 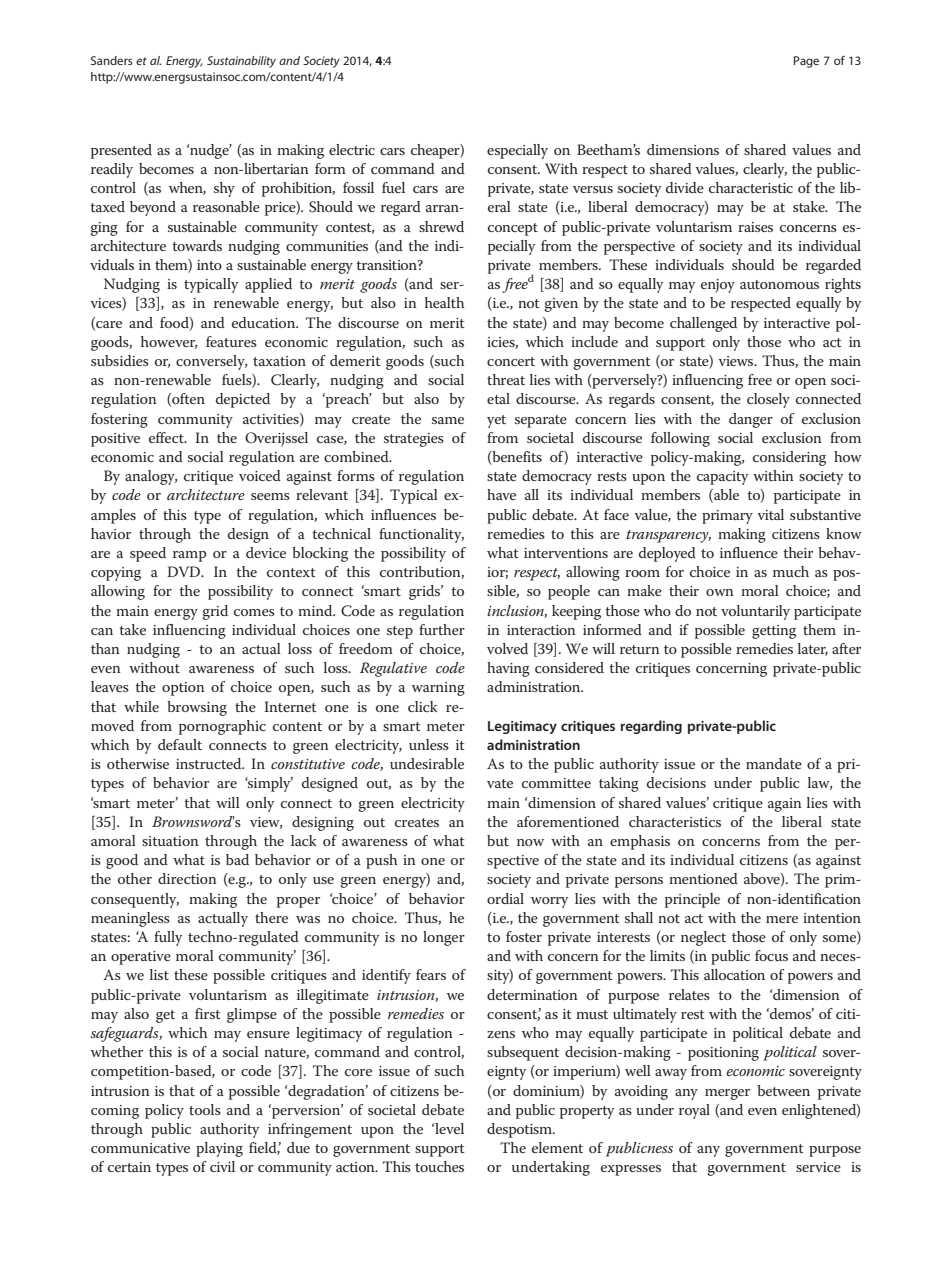 I want to click on instructed, so click(x=210, y=763).
